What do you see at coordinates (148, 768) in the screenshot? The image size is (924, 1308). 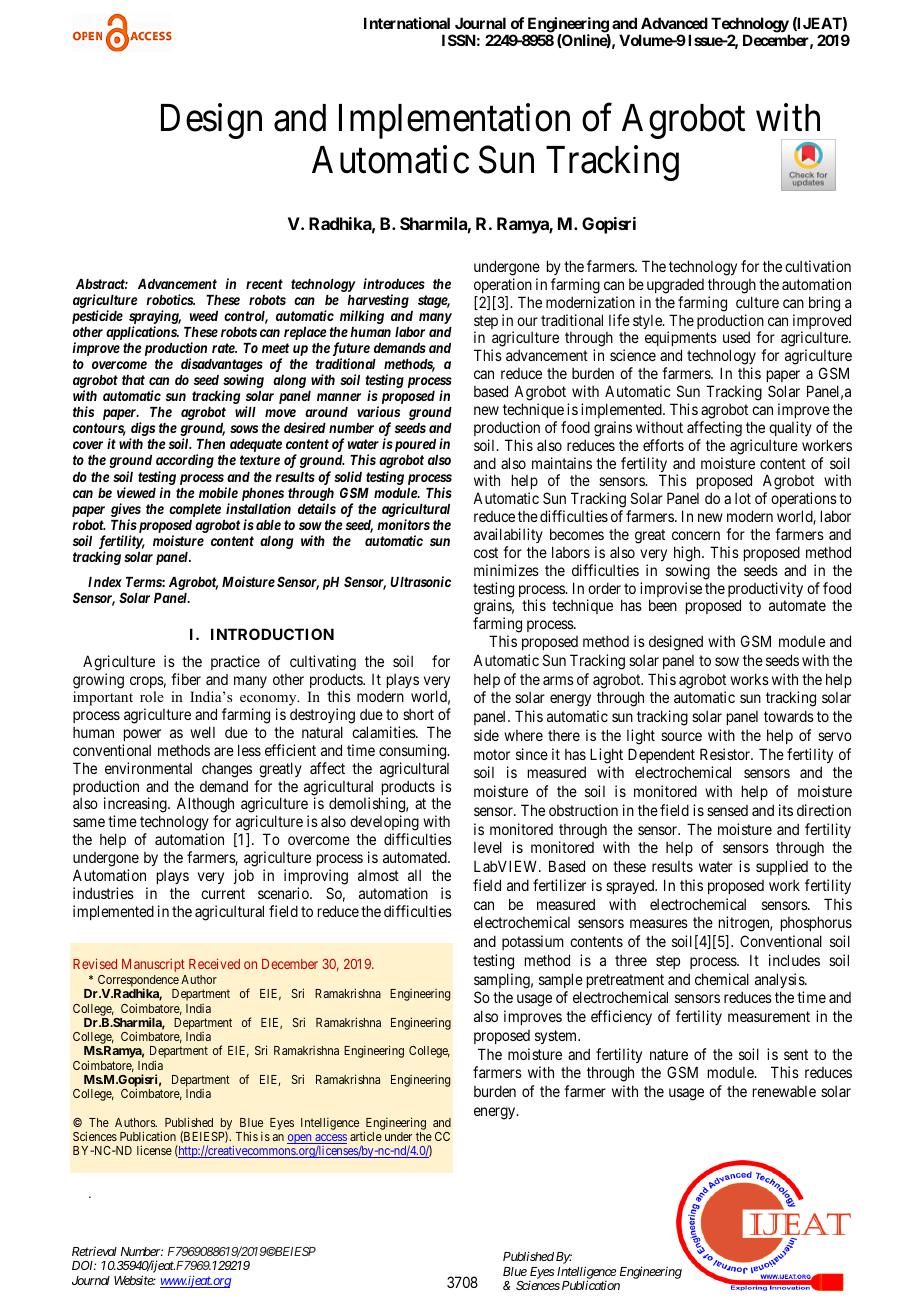 I see `environmental` at bounding box center [148, 768].
